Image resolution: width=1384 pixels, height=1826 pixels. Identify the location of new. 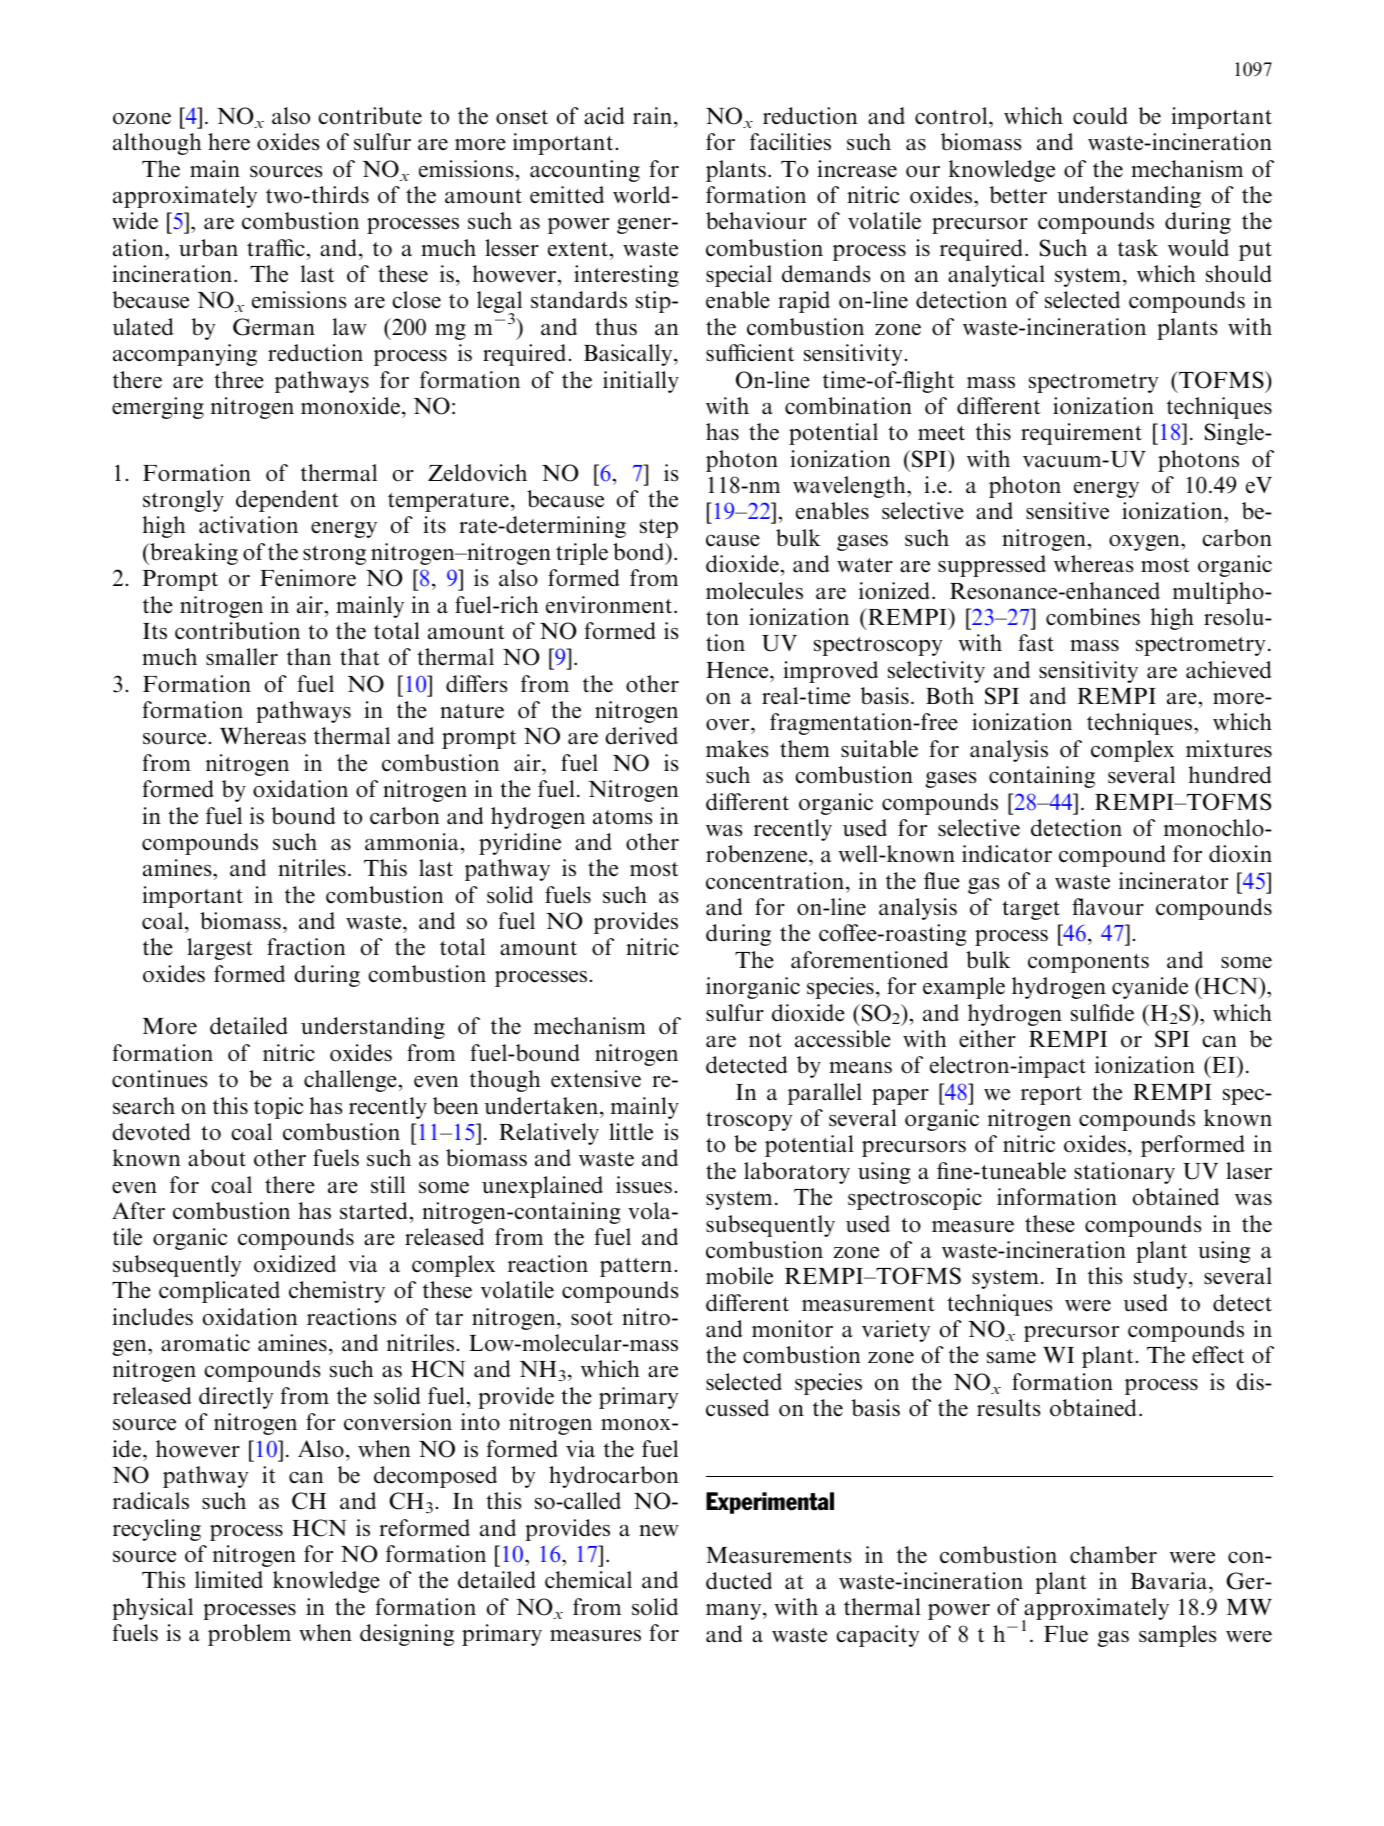
(659, 1530).
